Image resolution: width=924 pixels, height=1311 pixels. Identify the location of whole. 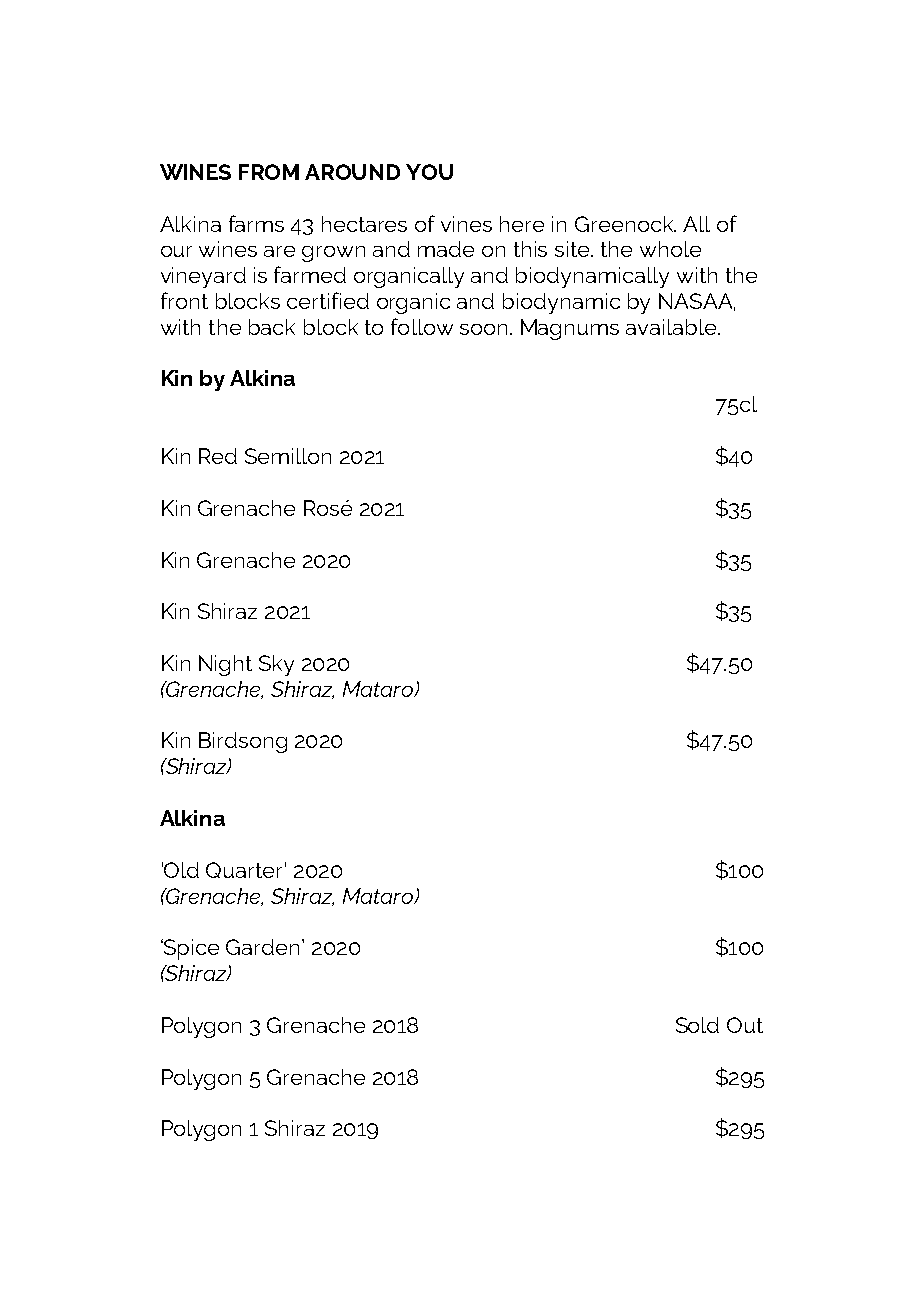
(670, 249).
